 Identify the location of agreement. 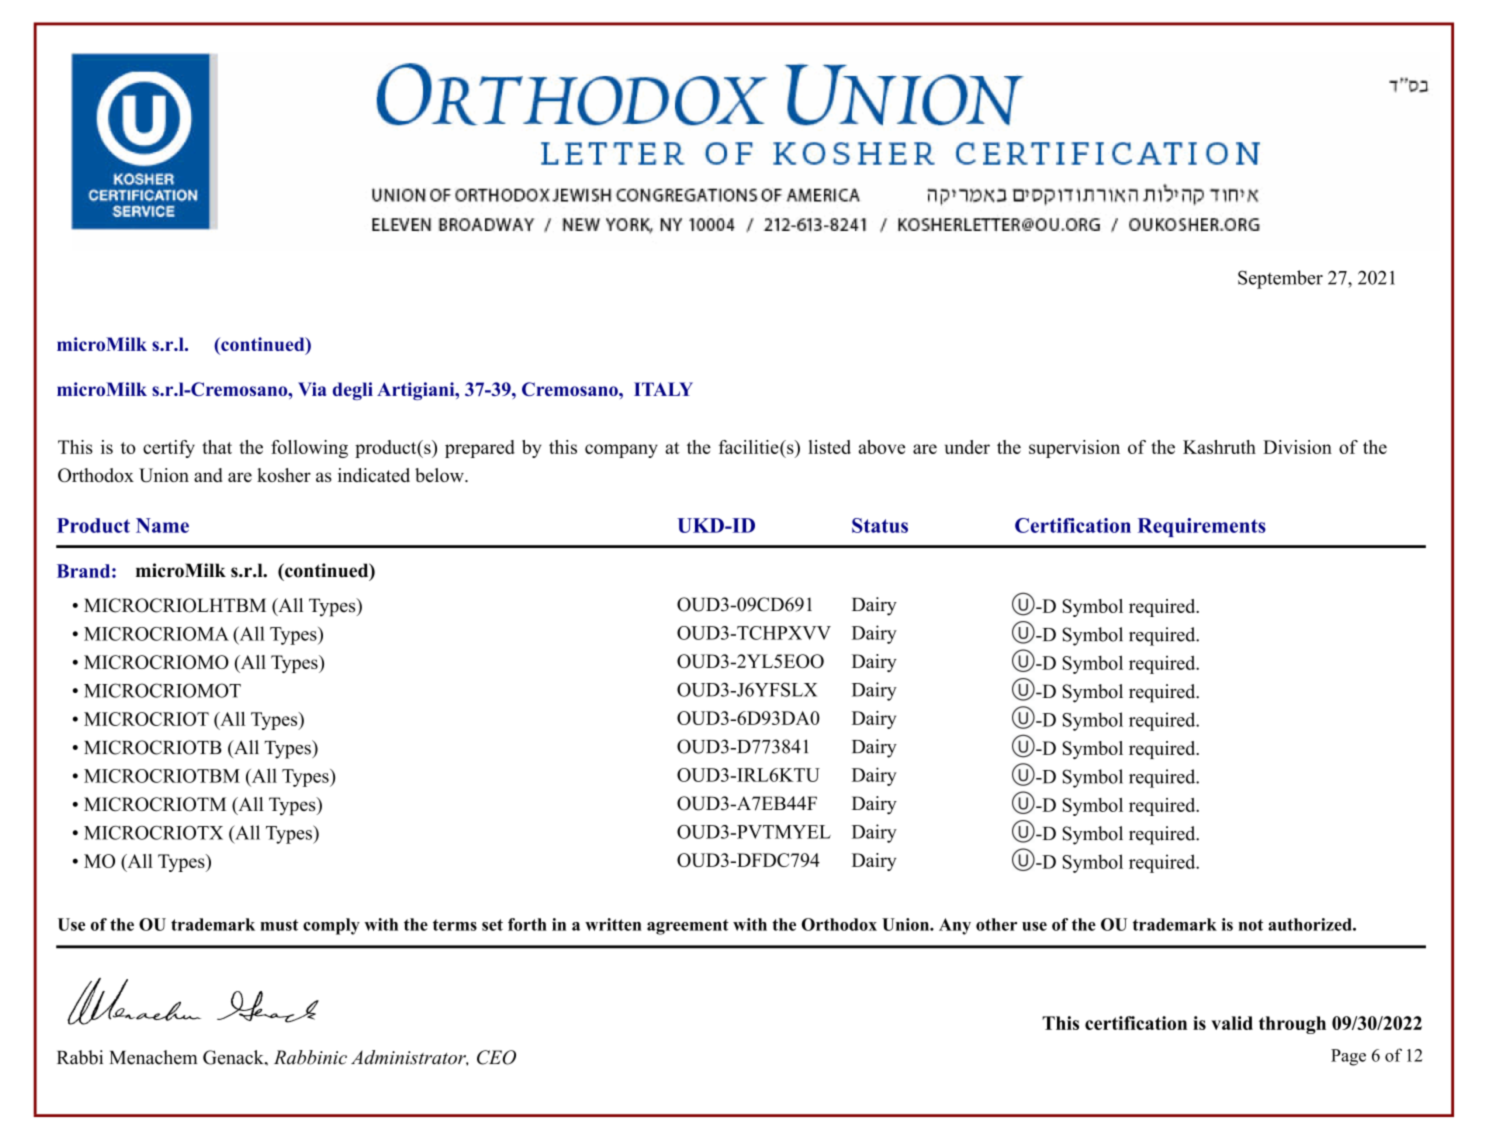
(688, 927).
